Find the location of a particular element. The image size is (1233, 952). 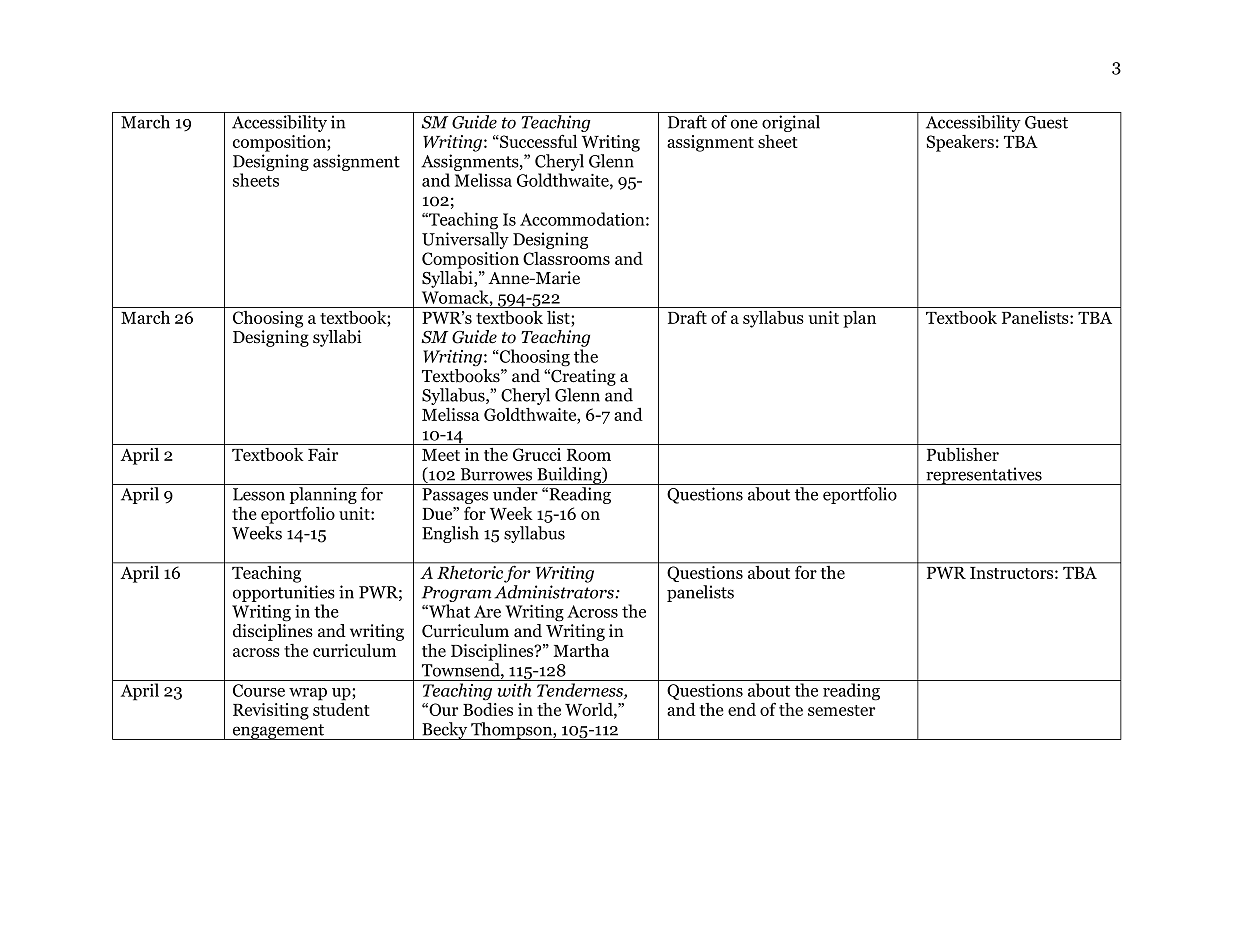

student is located at coordinates (341, 708).
